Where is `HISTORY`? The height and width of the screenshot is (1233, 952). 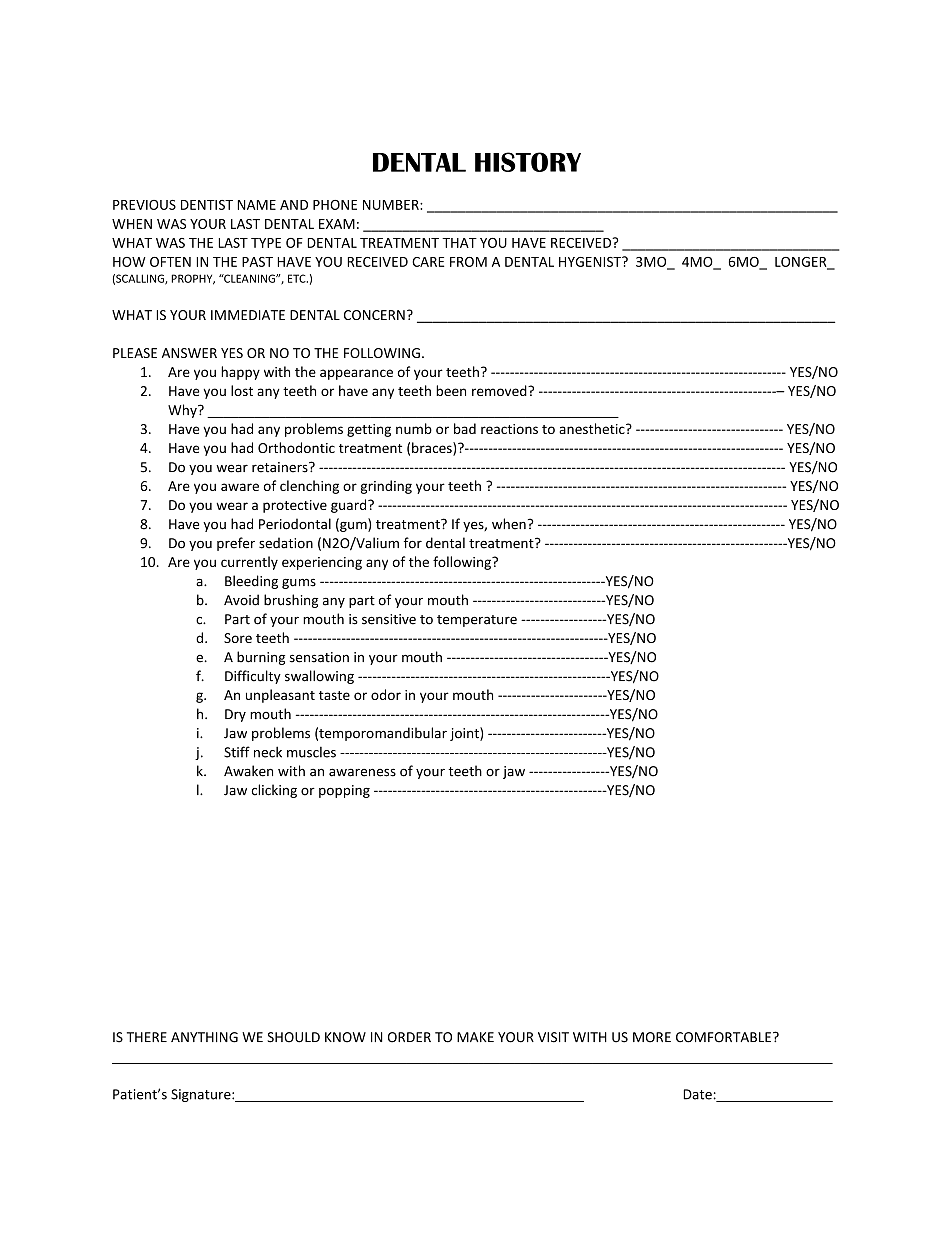 HISTORY is located at coordinates (528, 162).
